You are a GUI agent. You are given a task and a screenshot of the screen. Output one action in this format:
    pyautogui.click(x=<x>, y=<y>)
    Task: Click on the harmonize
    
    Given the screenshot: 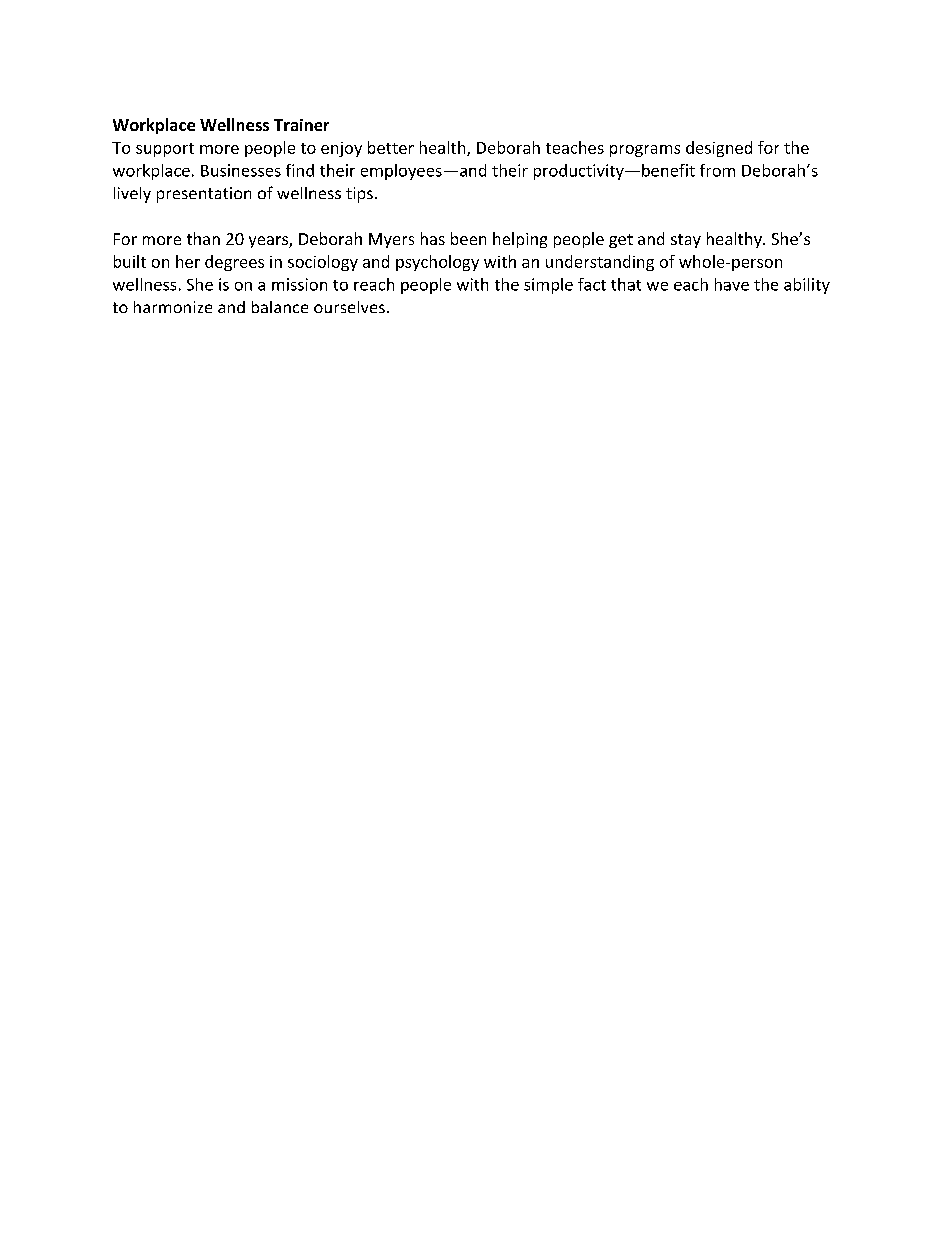 What is the action you would take?
    pyautogui.click(x=173, y=307)
